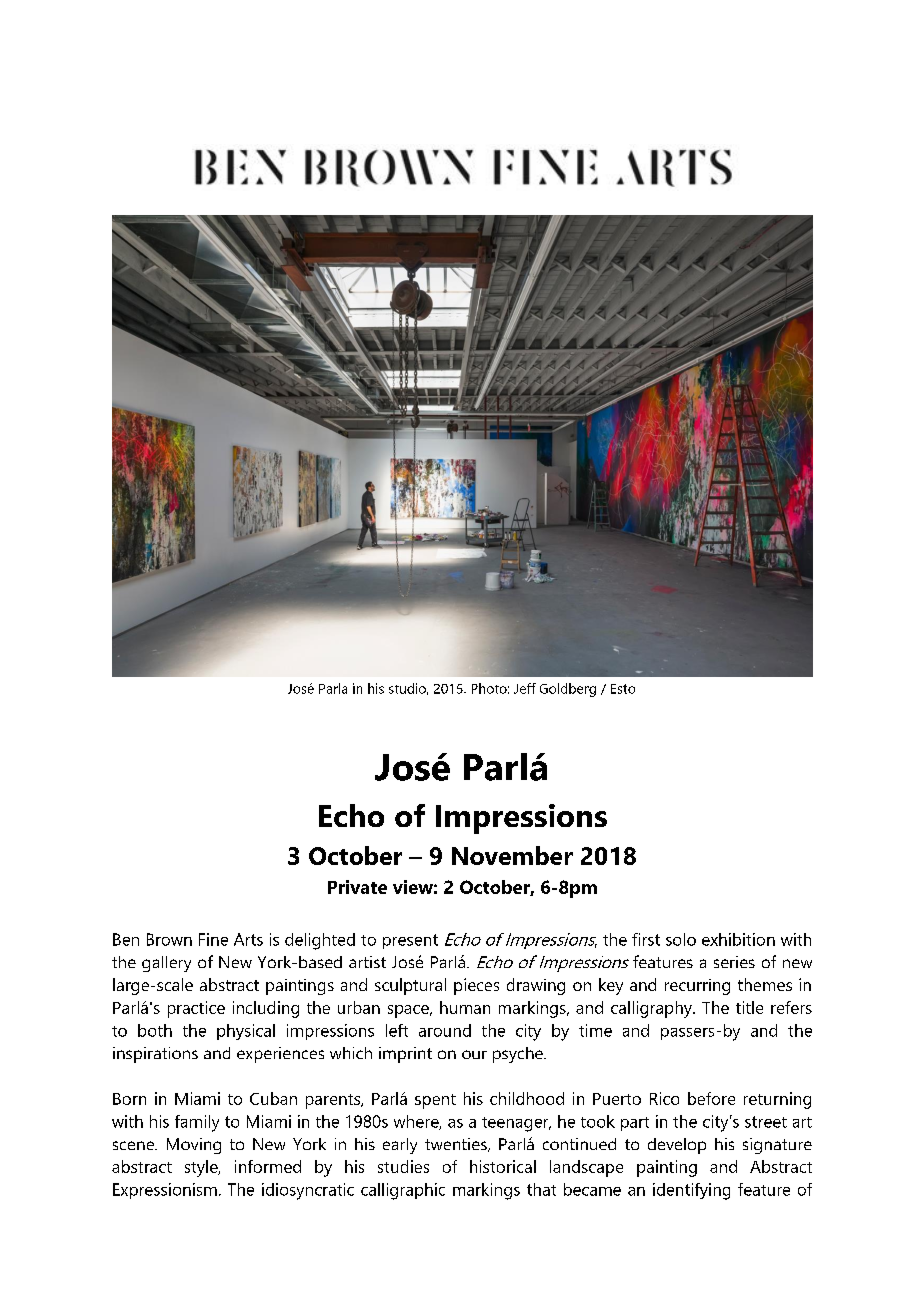 Image resolution: width=924 pixels, height=1308 pixels. Describe the element at coordinates (202, 1168) in the screenshot. I see `style` at that location.
